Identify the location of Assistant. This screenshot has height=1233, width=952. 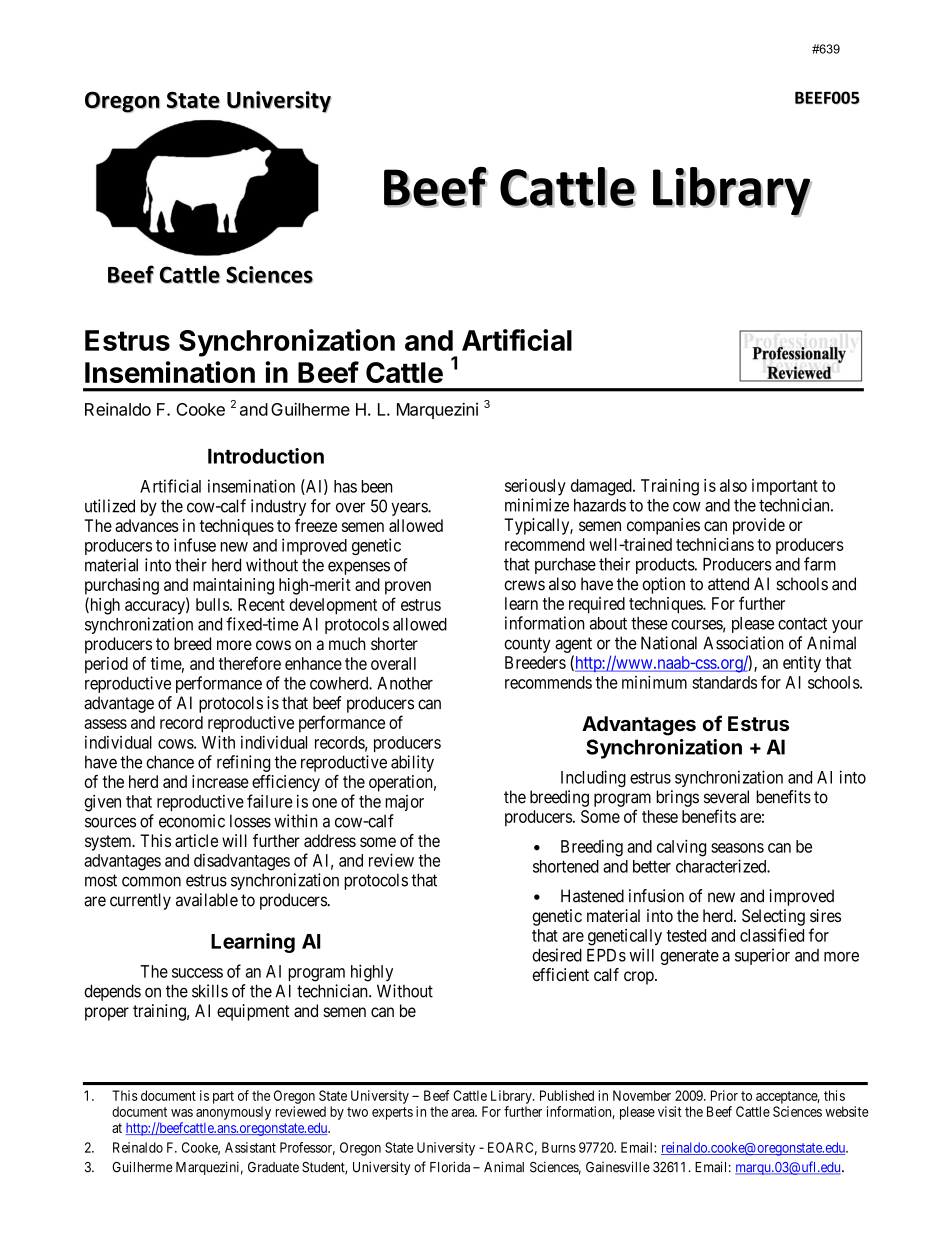
(250, 1147).
